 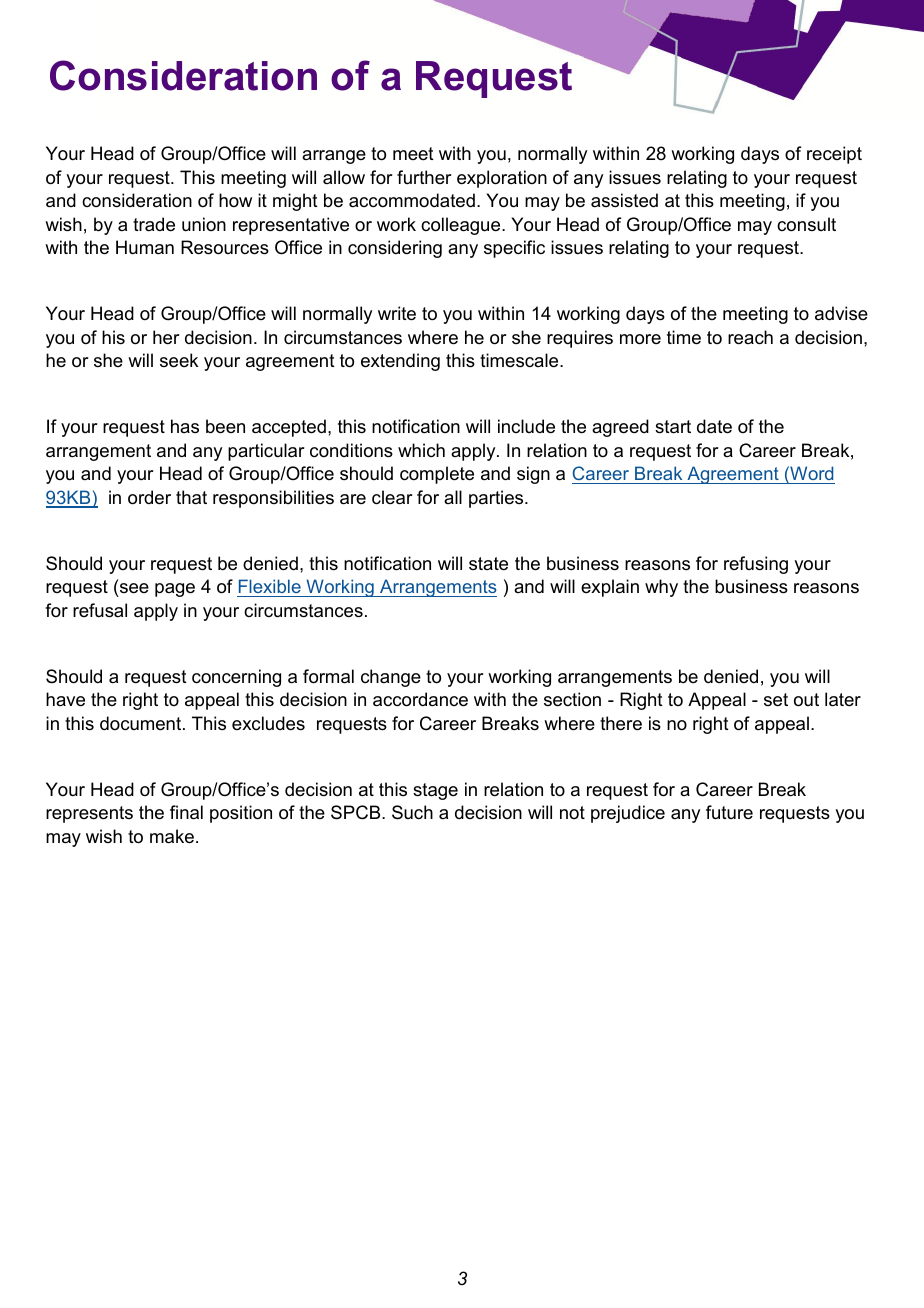 I want to click on future, so click(x=729, y=812).
